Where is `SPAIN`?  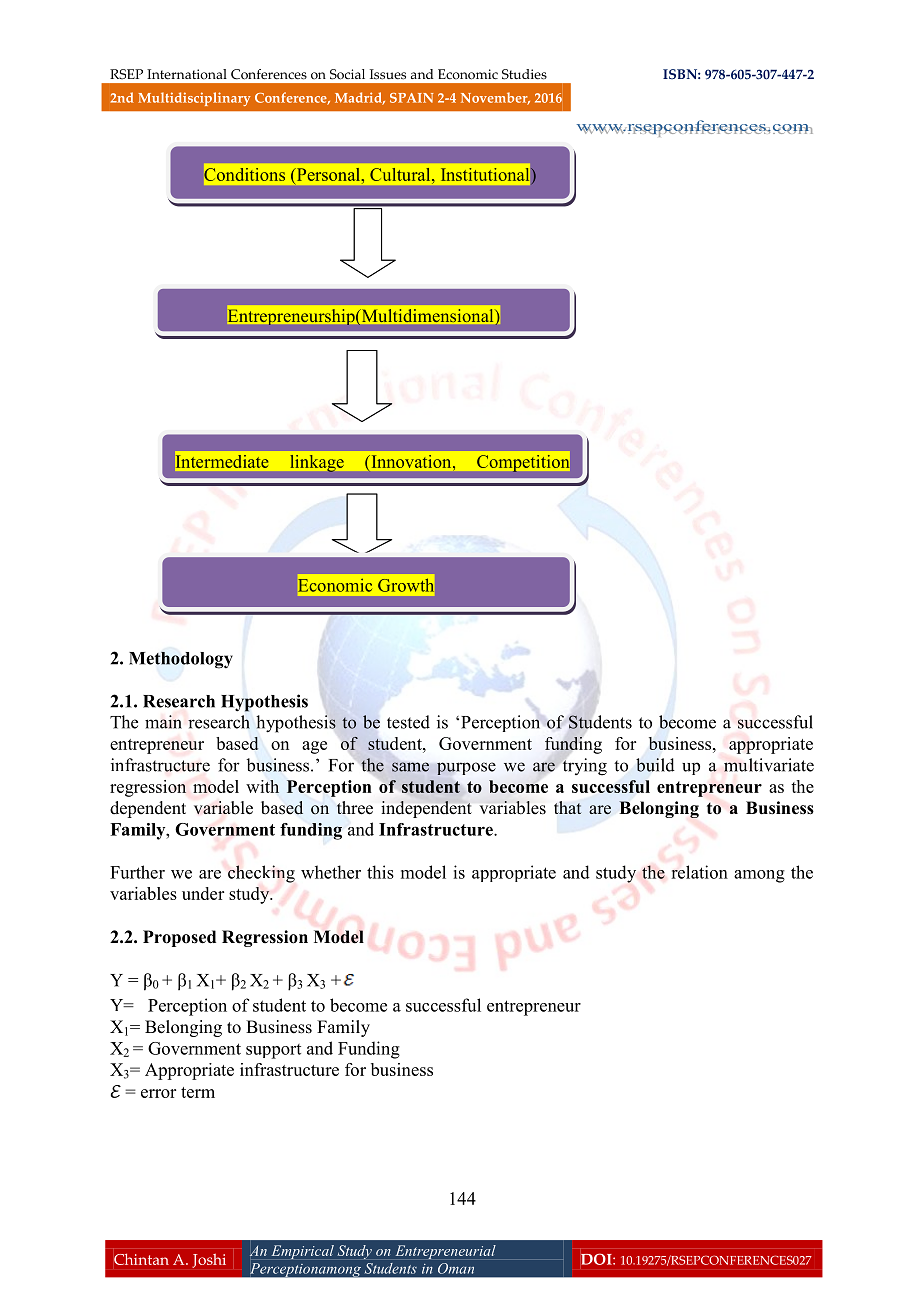 SPAIN is located at coordinates (411, 98).
